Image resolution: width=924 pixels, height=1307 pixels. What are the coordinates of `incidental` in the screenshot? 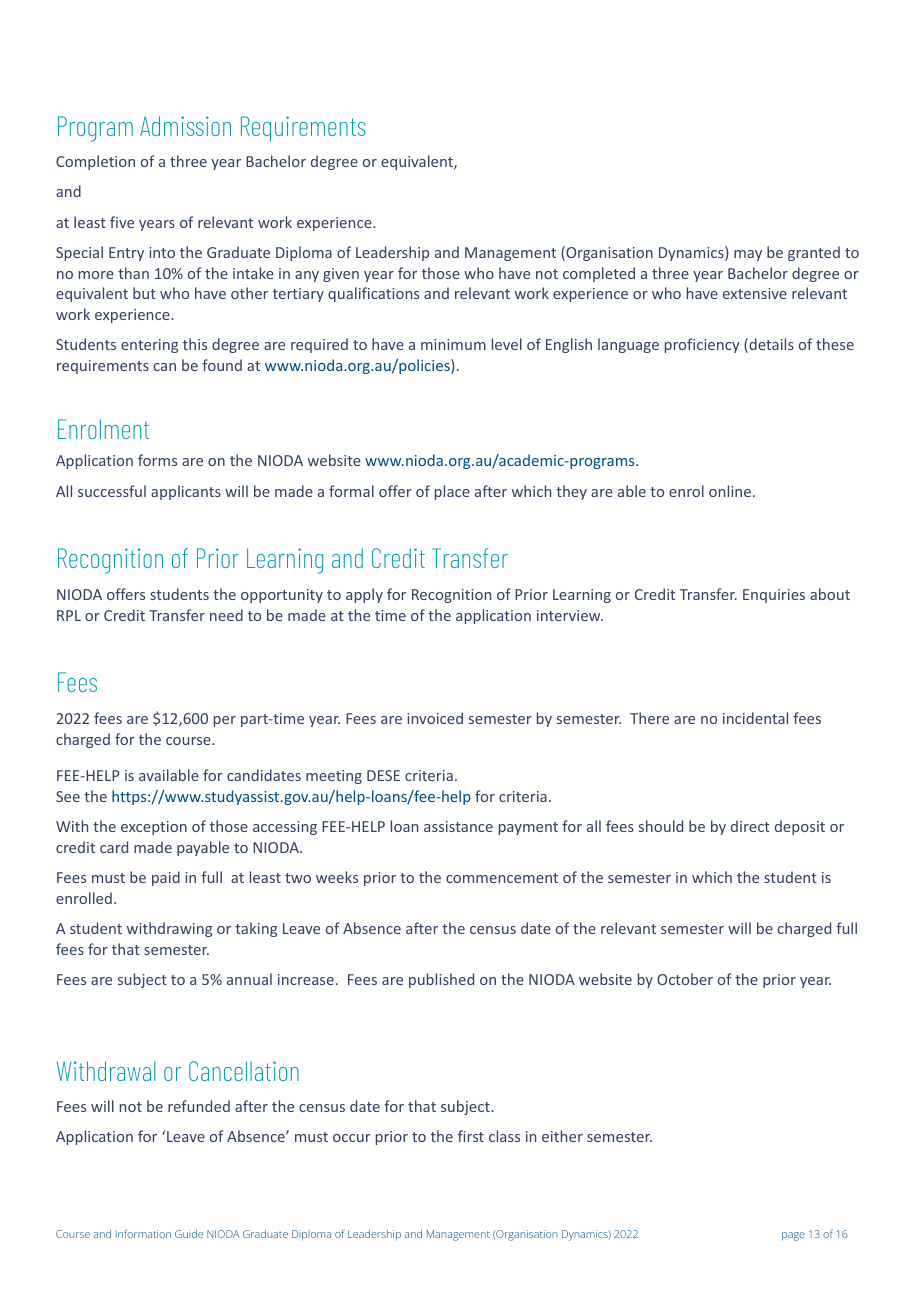 It's located at (755, 718).
